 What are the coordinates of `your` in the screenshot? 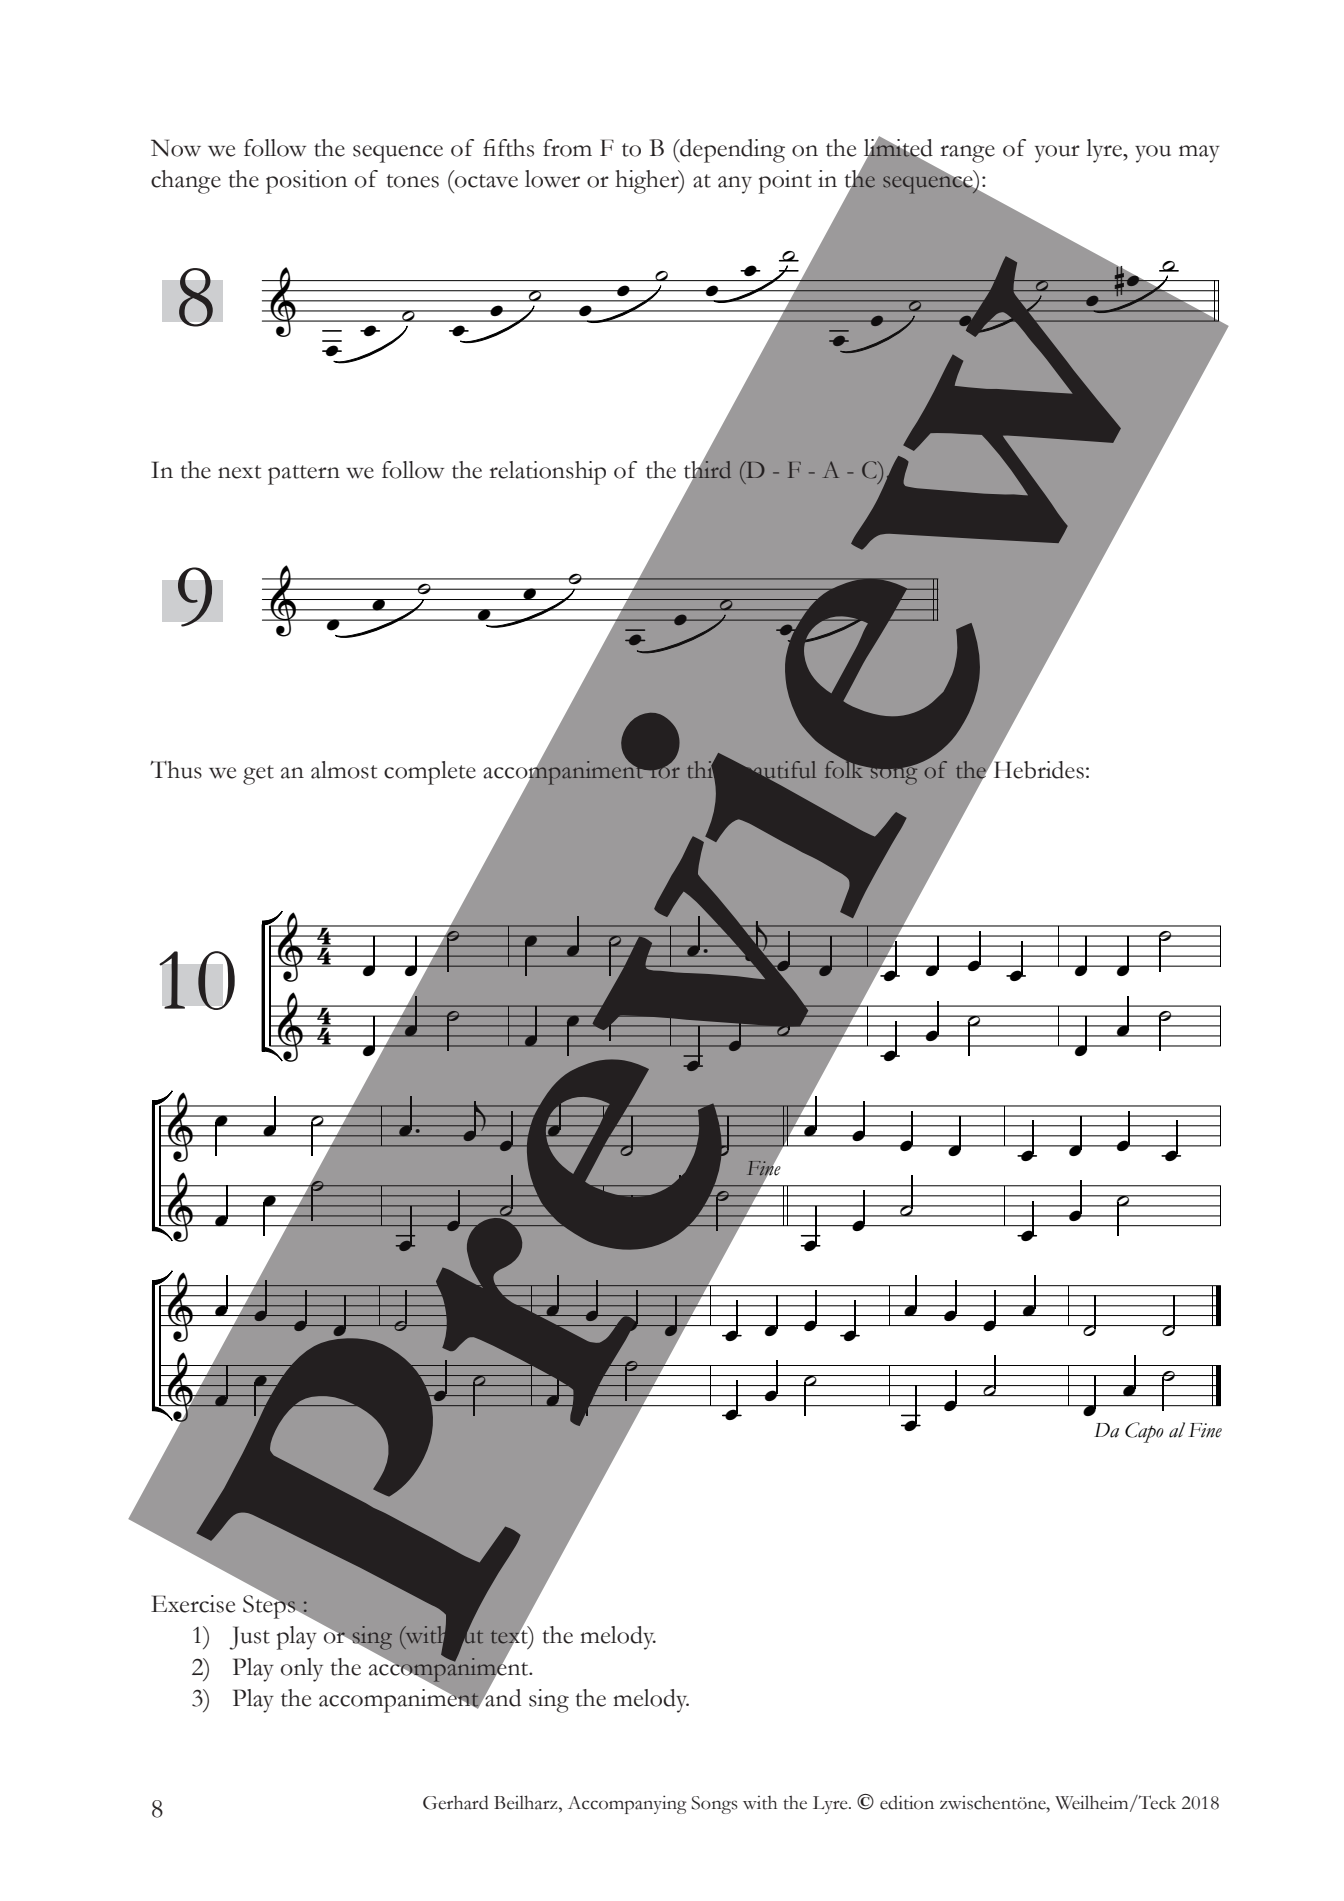 It's located at (1057, 154).
